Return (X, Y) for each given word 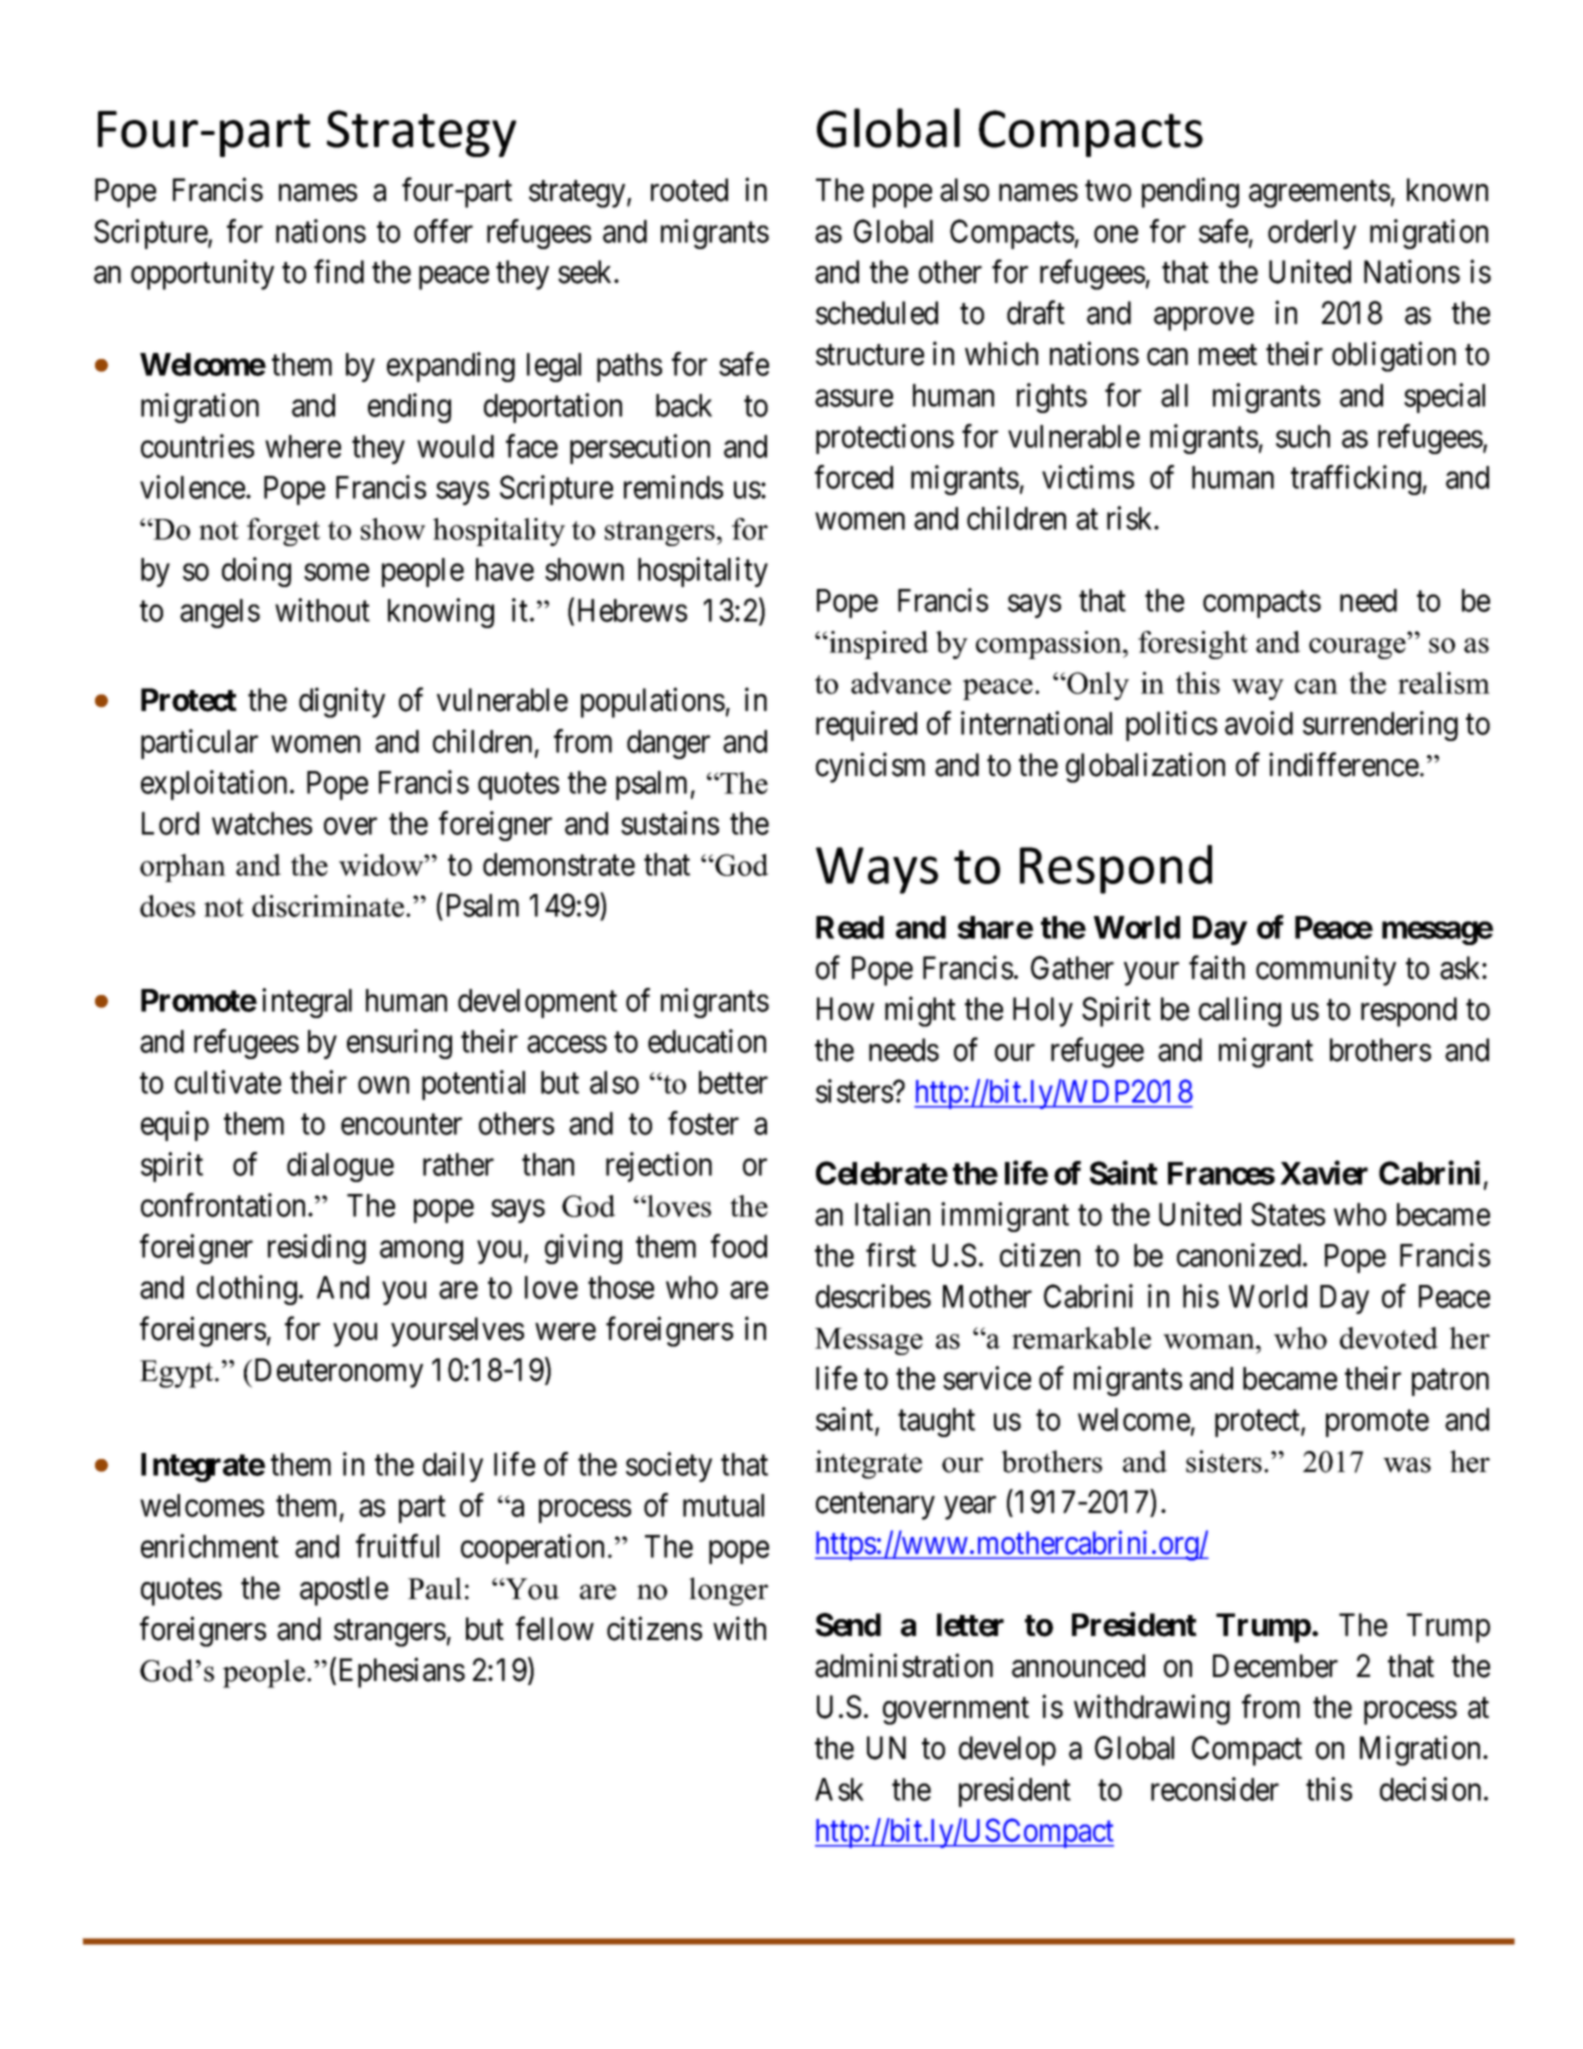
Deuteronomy (337, 1373)
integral (307, 1003)
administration (904, 1666)
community (1326, 971)
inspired (877, 645)
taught (936, 1422)
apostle (344, 1591)
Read (850, 927)
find (339, 272)
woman (1210, 1341)
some (336, 572)
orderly (1312, 234)
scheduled (877, 313)
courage (1357, 648)
